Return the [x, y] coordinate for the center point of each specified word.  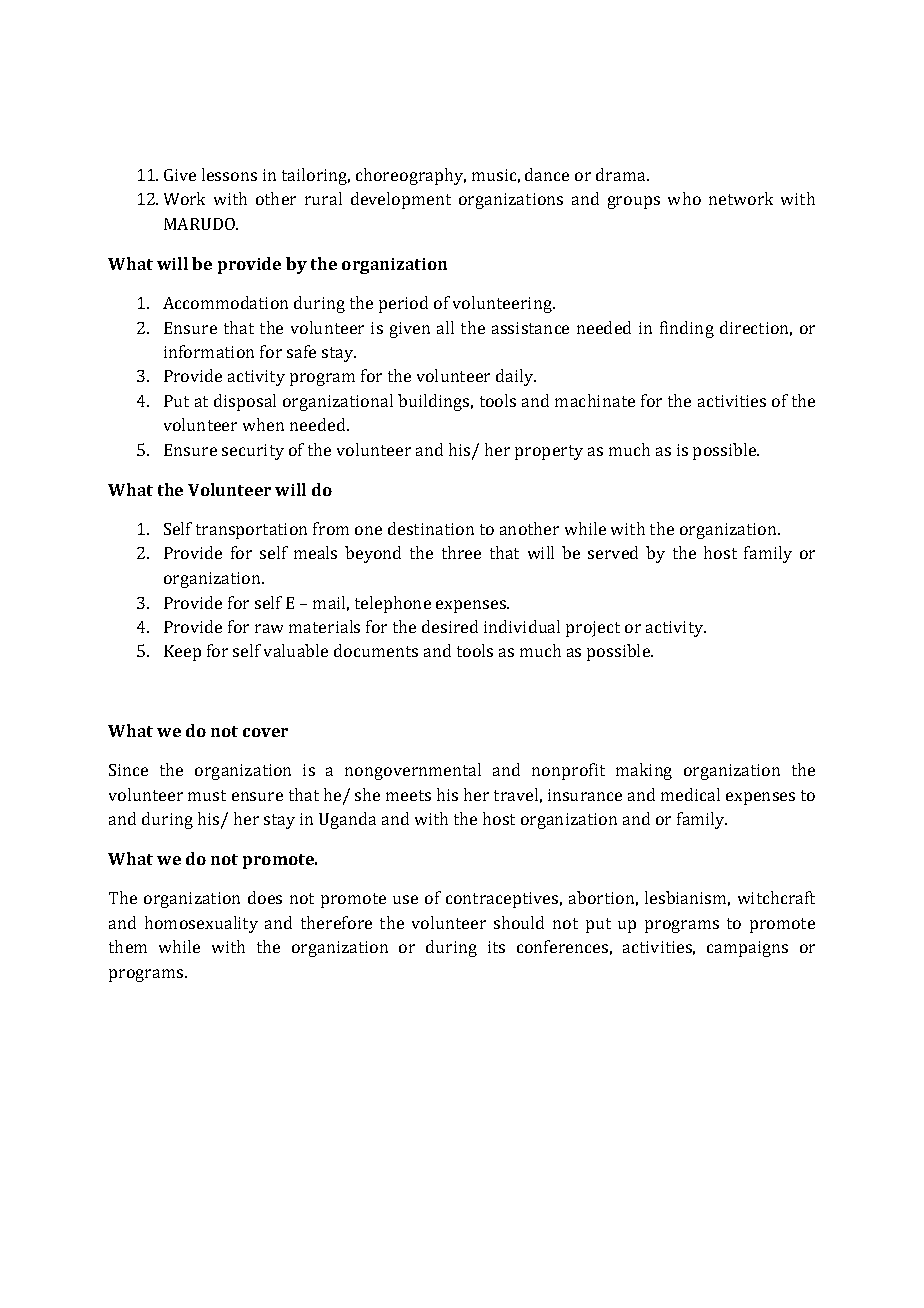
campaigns [747, 949]
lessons [229, 174]
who [684, 198]
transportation [251, 531]
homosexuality [201, 924]
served [613, 552]
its [496, 947]
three [461, 552]
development [401, 200]
